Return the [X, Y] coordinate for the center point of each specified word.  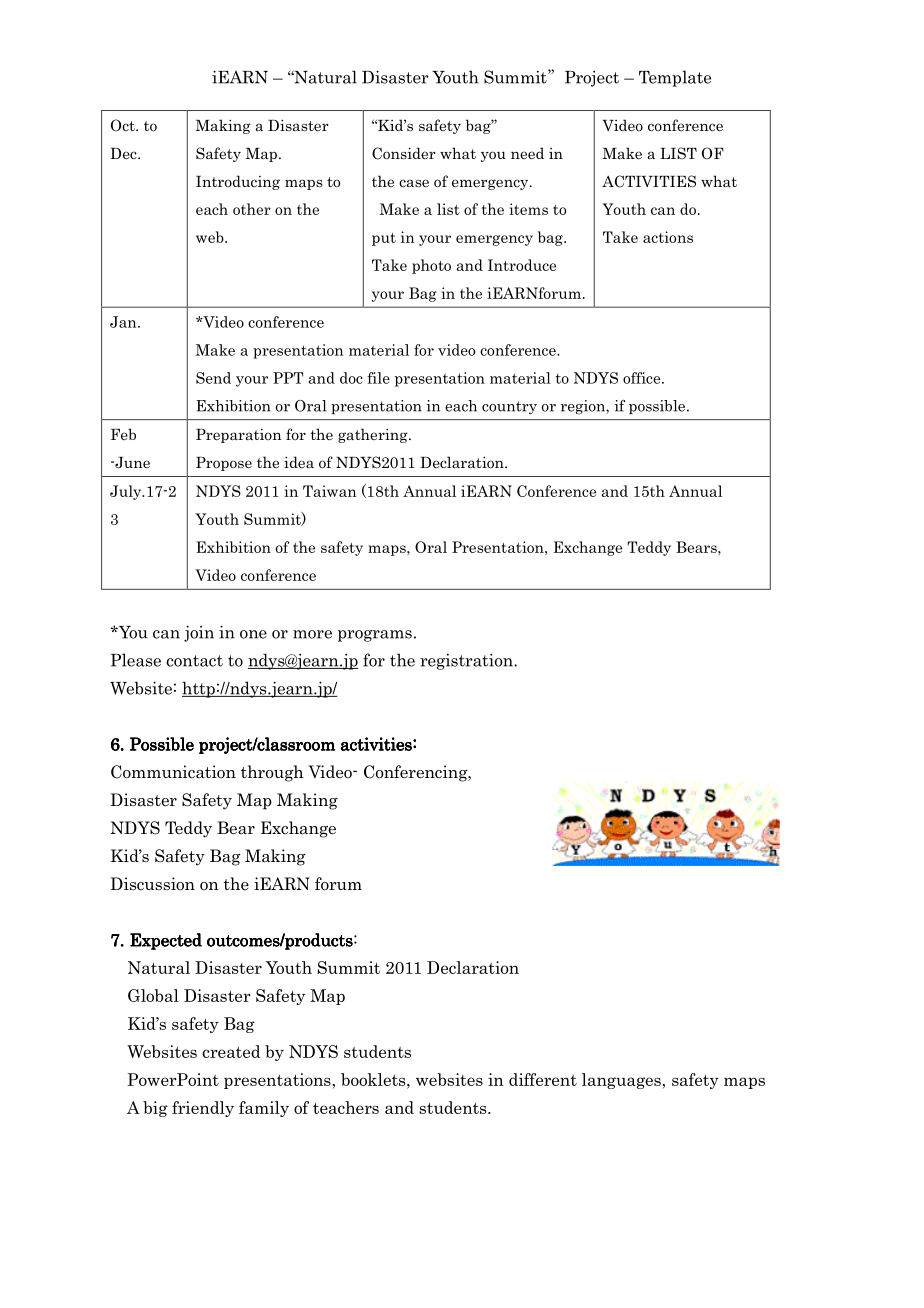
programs [375, 636]
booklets [374, 1079]
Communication [173, 772]
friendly [203, 1109]
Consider [404, 153]
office [643, 378]
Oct [124, 125]
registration [467, 661]
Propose [224, 464]
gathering [374, 435]
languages [622, 1081]
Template [675, 78]
